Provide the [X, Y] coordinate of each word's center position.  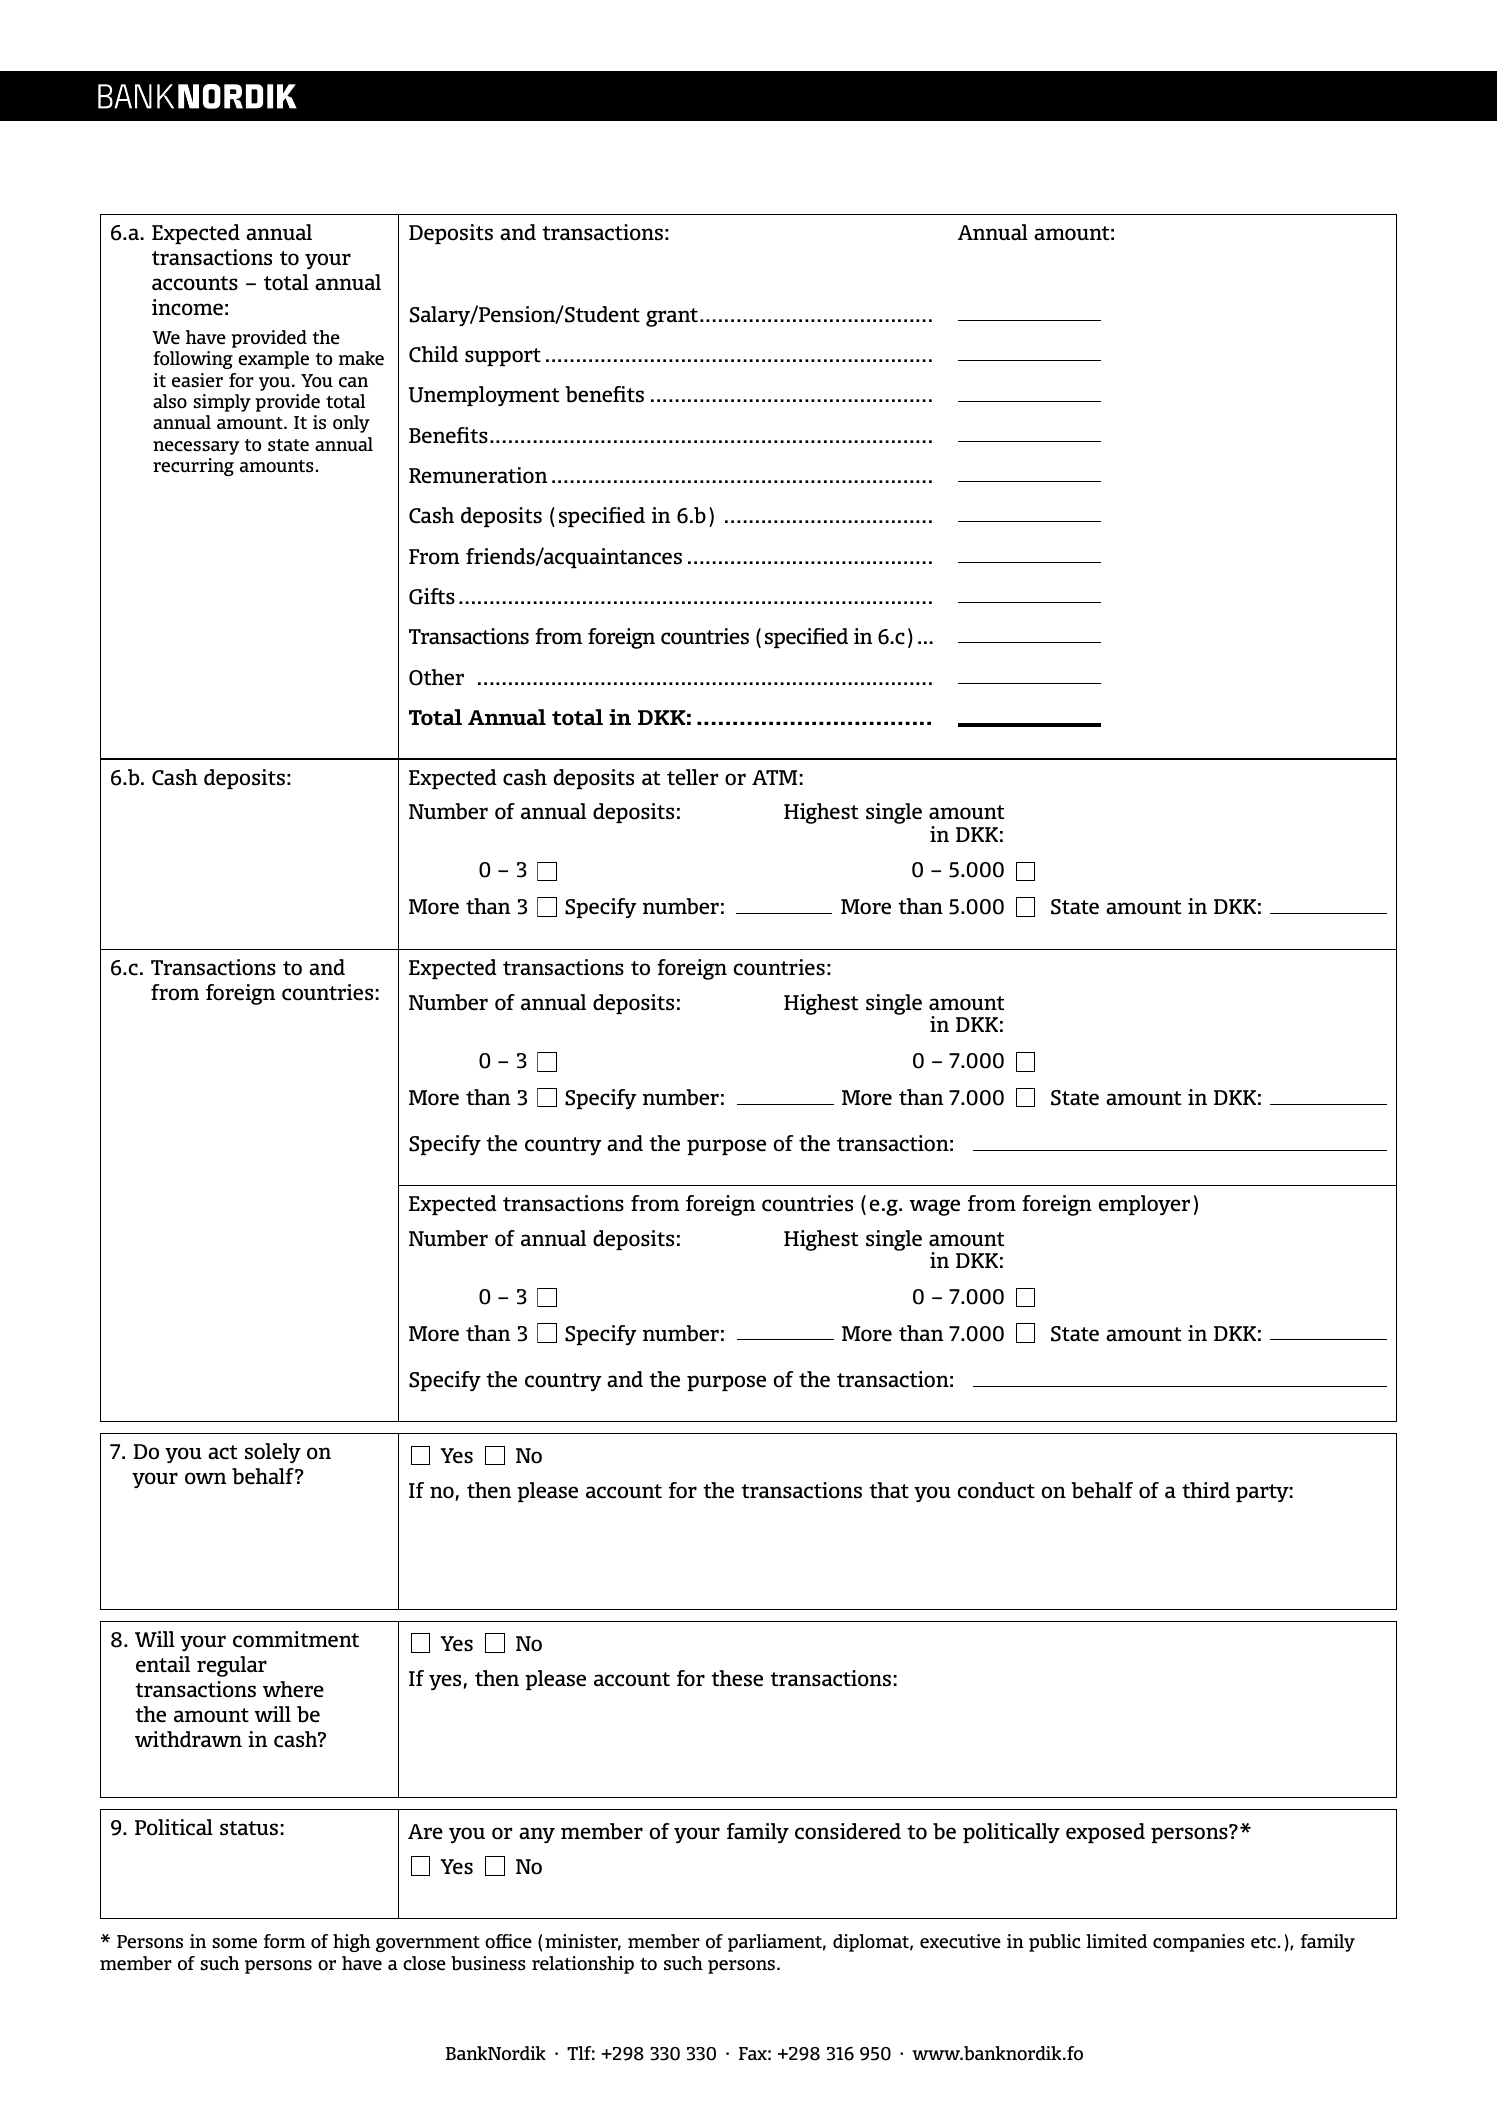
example [273, 360]
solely [273, 1453]
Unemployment [484, 396]
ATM [774, 777]
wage [934, 1207]
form [284, 1941]
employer [1144, 1205]
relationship [583, 1965]
